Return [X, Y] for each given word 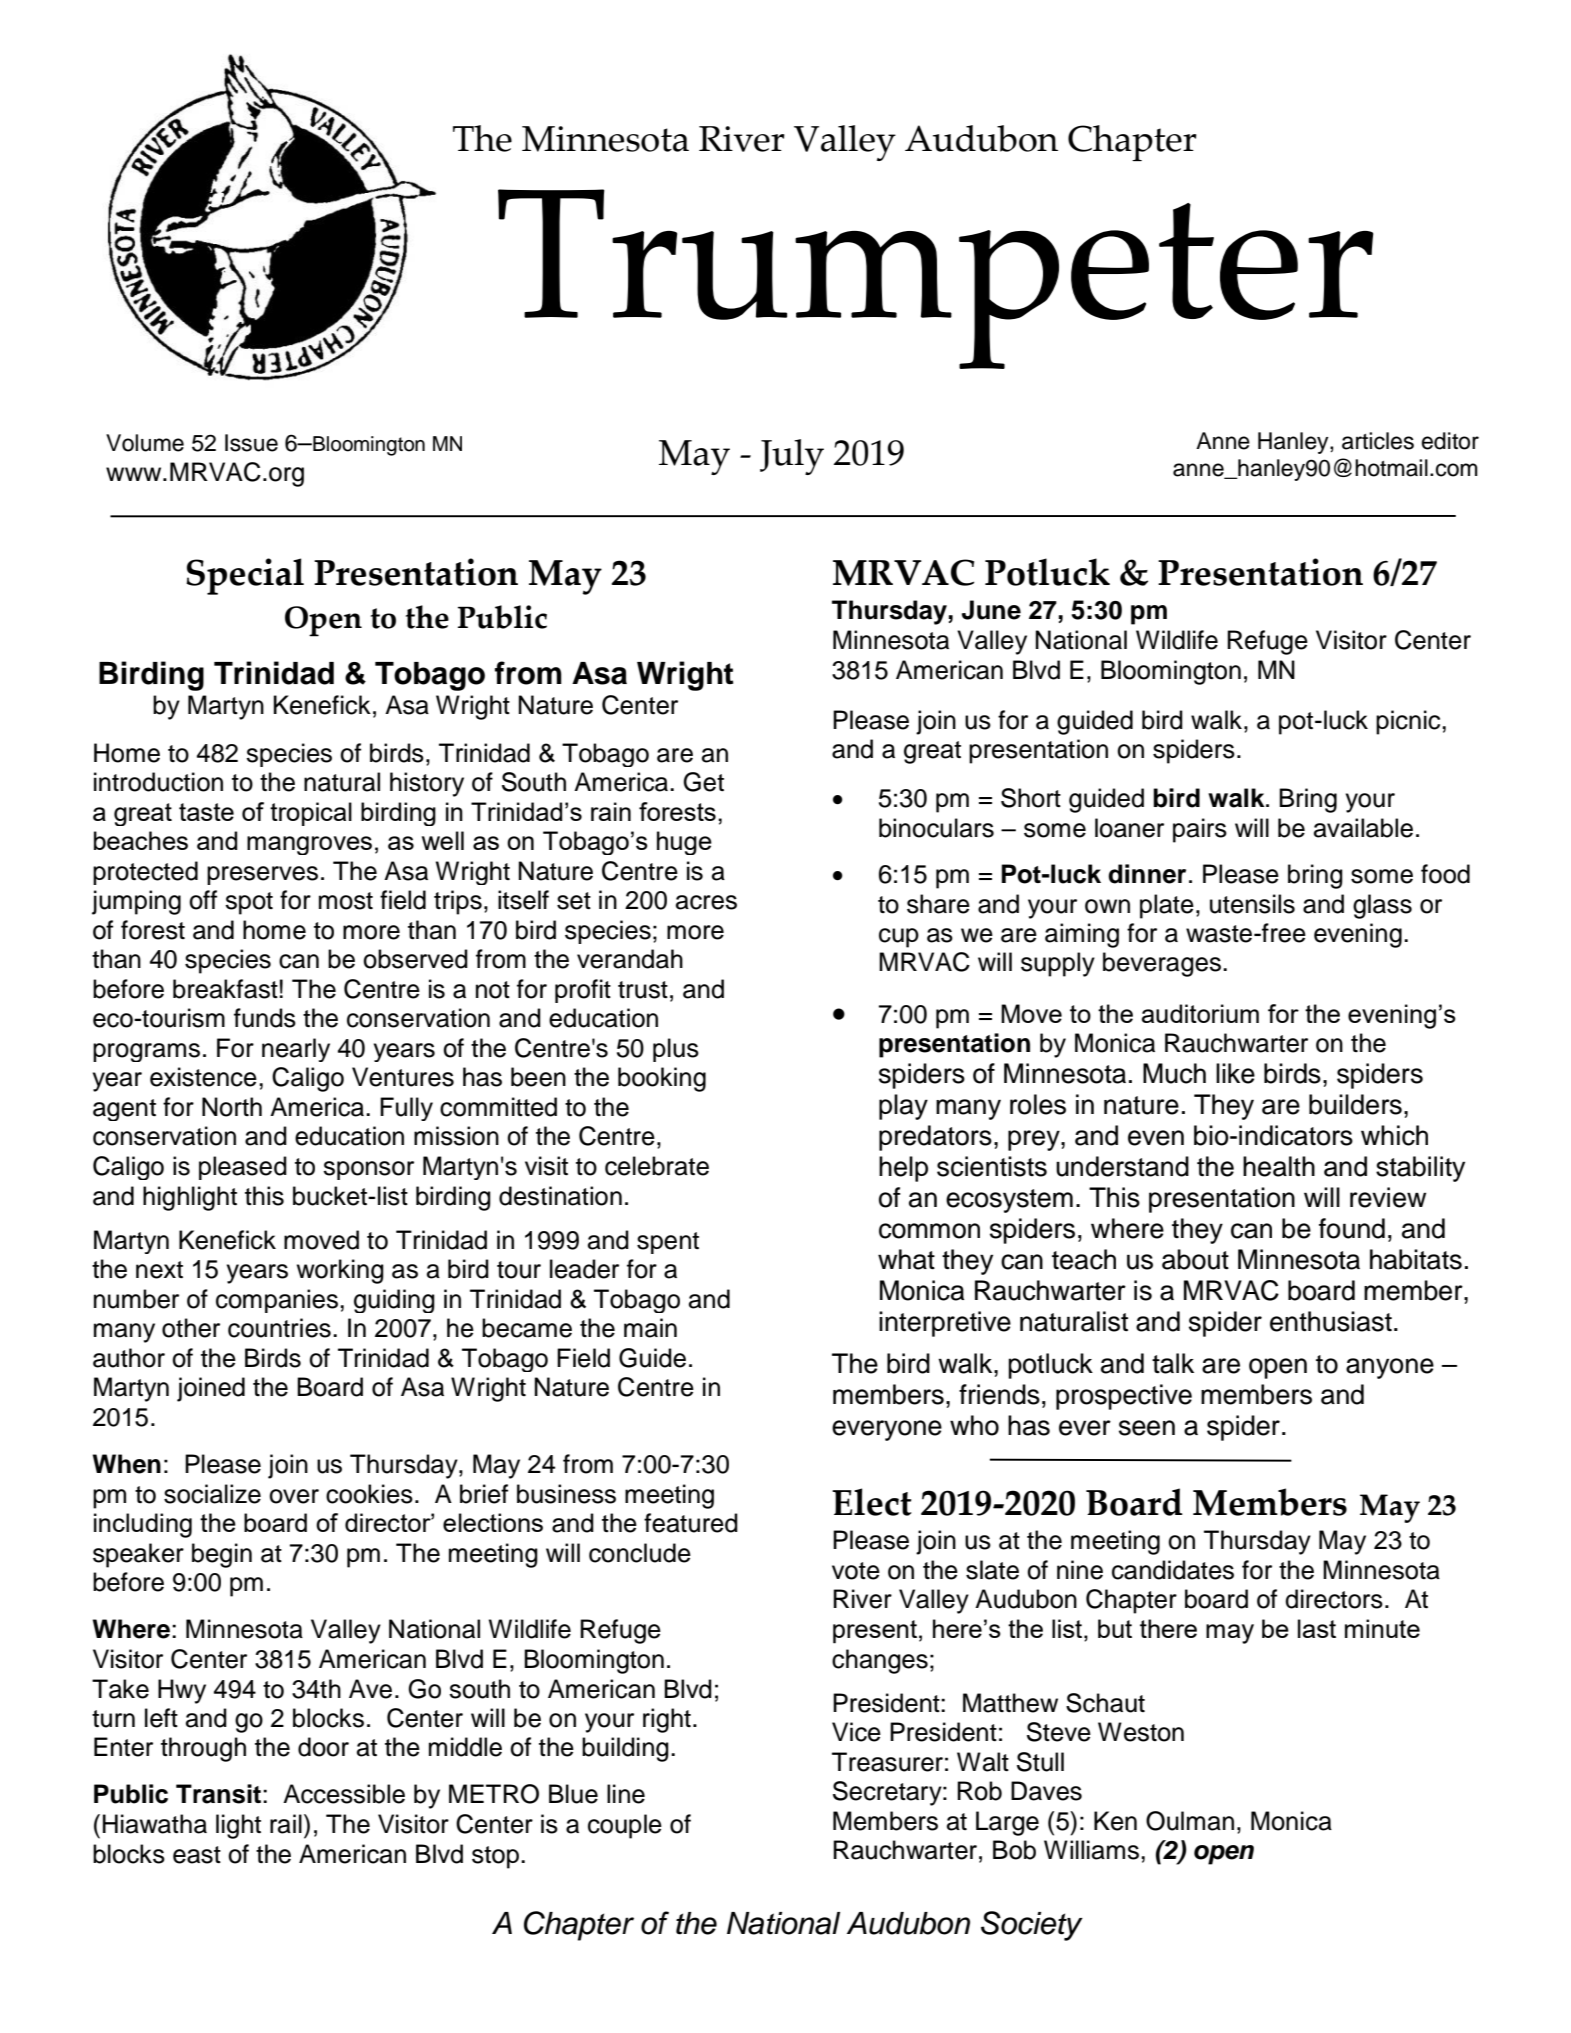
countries [279, 1328]
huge [684, 843]
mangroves [309, 845]
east [197, 1855]
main [650, 1328]
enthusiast [1331, 1321]
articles [1378, 441]
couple [625, 1826]
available [1363, 828]
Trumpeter [935, 279]
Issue [251, 443]
